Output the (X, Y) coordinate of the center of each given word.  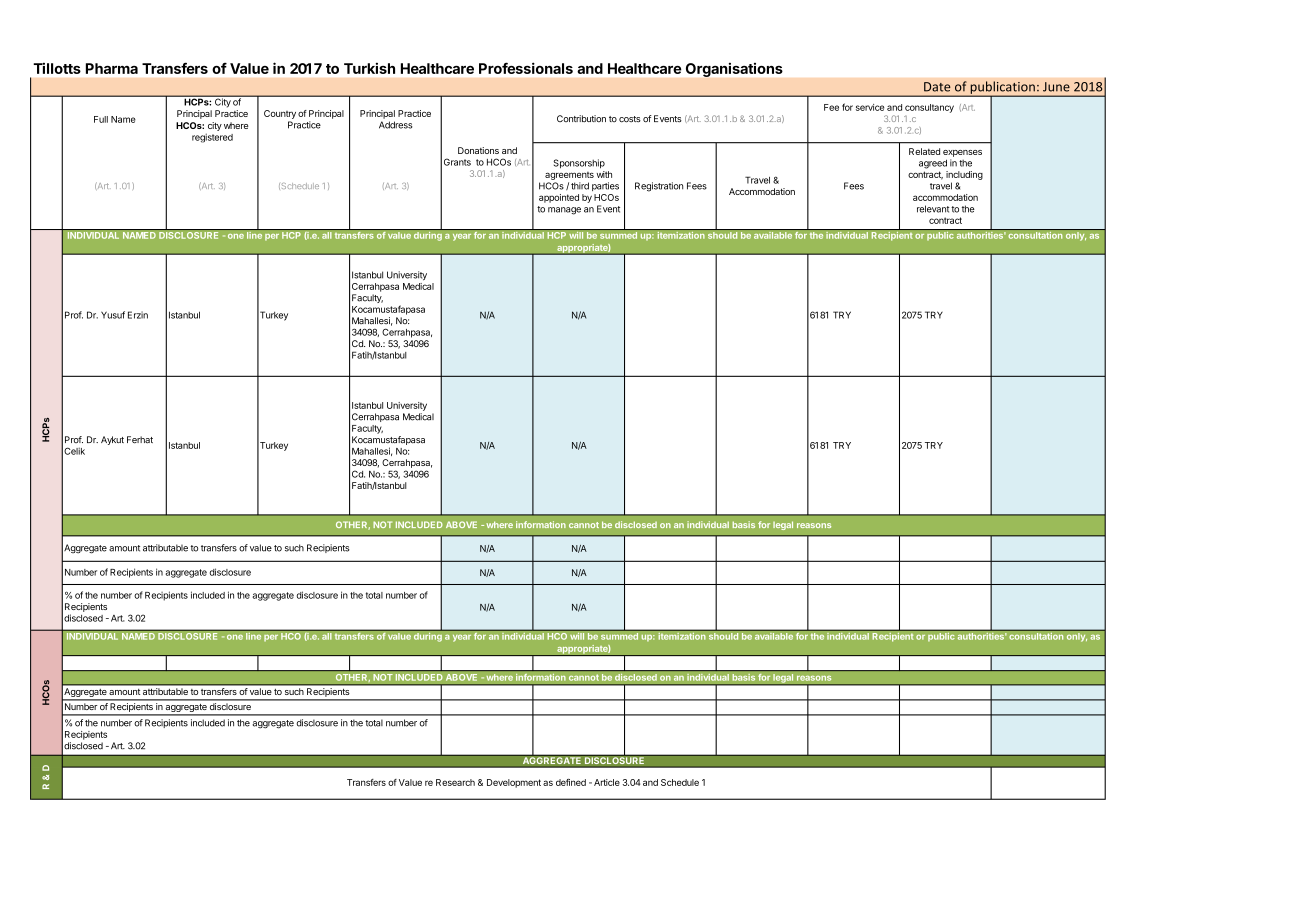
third (580, 186)
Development (514, 783)
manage (564, 211)
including (964, 175)
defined (571, 782)
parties (605, 186)
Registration (659, 187)
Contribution (581, 118)
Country (280, 114)
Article (607, 782)
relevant (933, 209)
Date (937, 87)
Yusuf (113, 315)
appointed (559, 198)
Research (455, 782)
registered (212, 138)
